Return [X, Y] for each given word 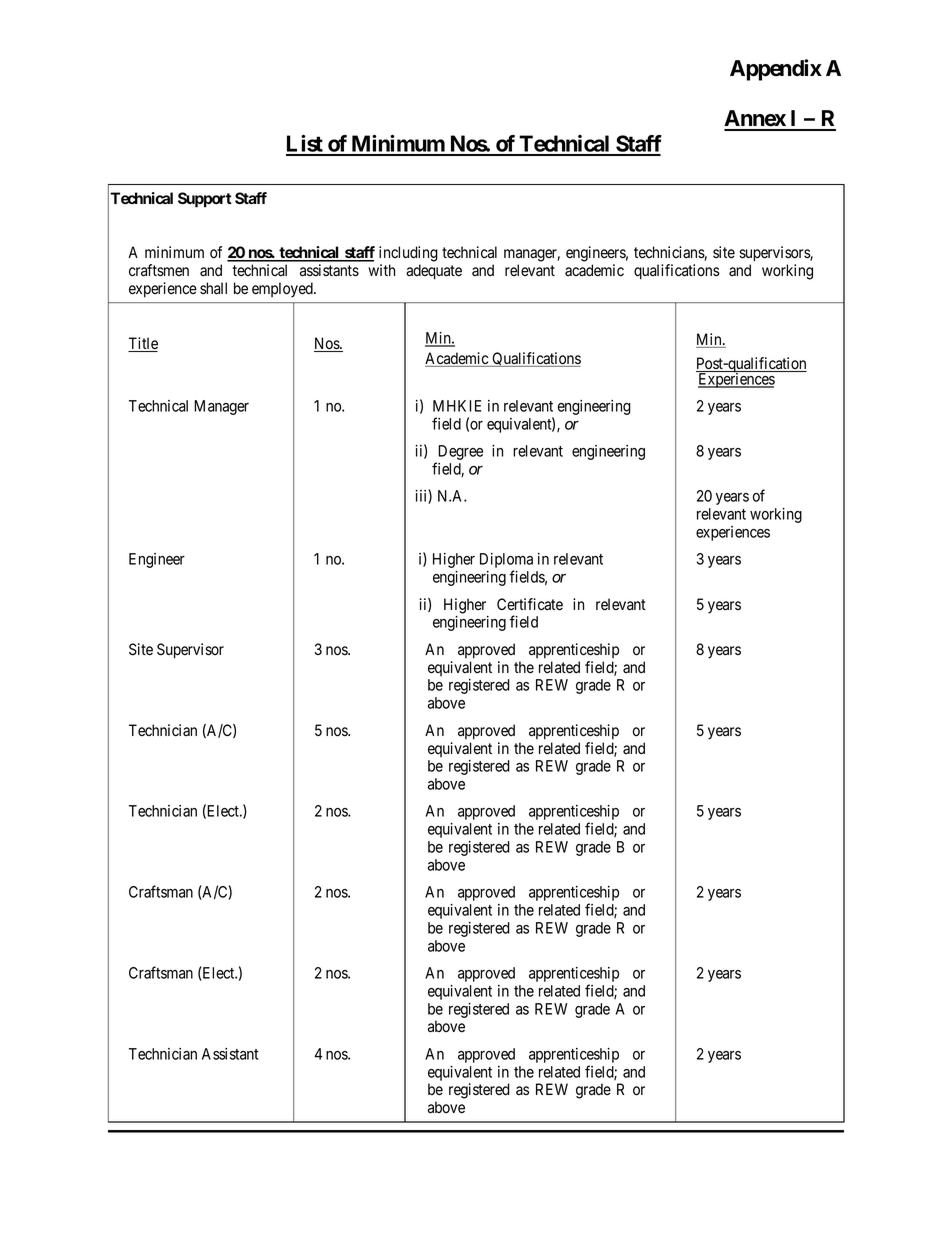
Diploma [506, 562]
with [381, 270]
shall [213, 288]
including [408, 254]
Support [205, 200]
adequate [434, 272]
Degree [459, 454]
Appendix [776, 70]
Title [143, 344]
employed [283, 290]
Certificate [530, 604]
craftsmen [159, 270]
